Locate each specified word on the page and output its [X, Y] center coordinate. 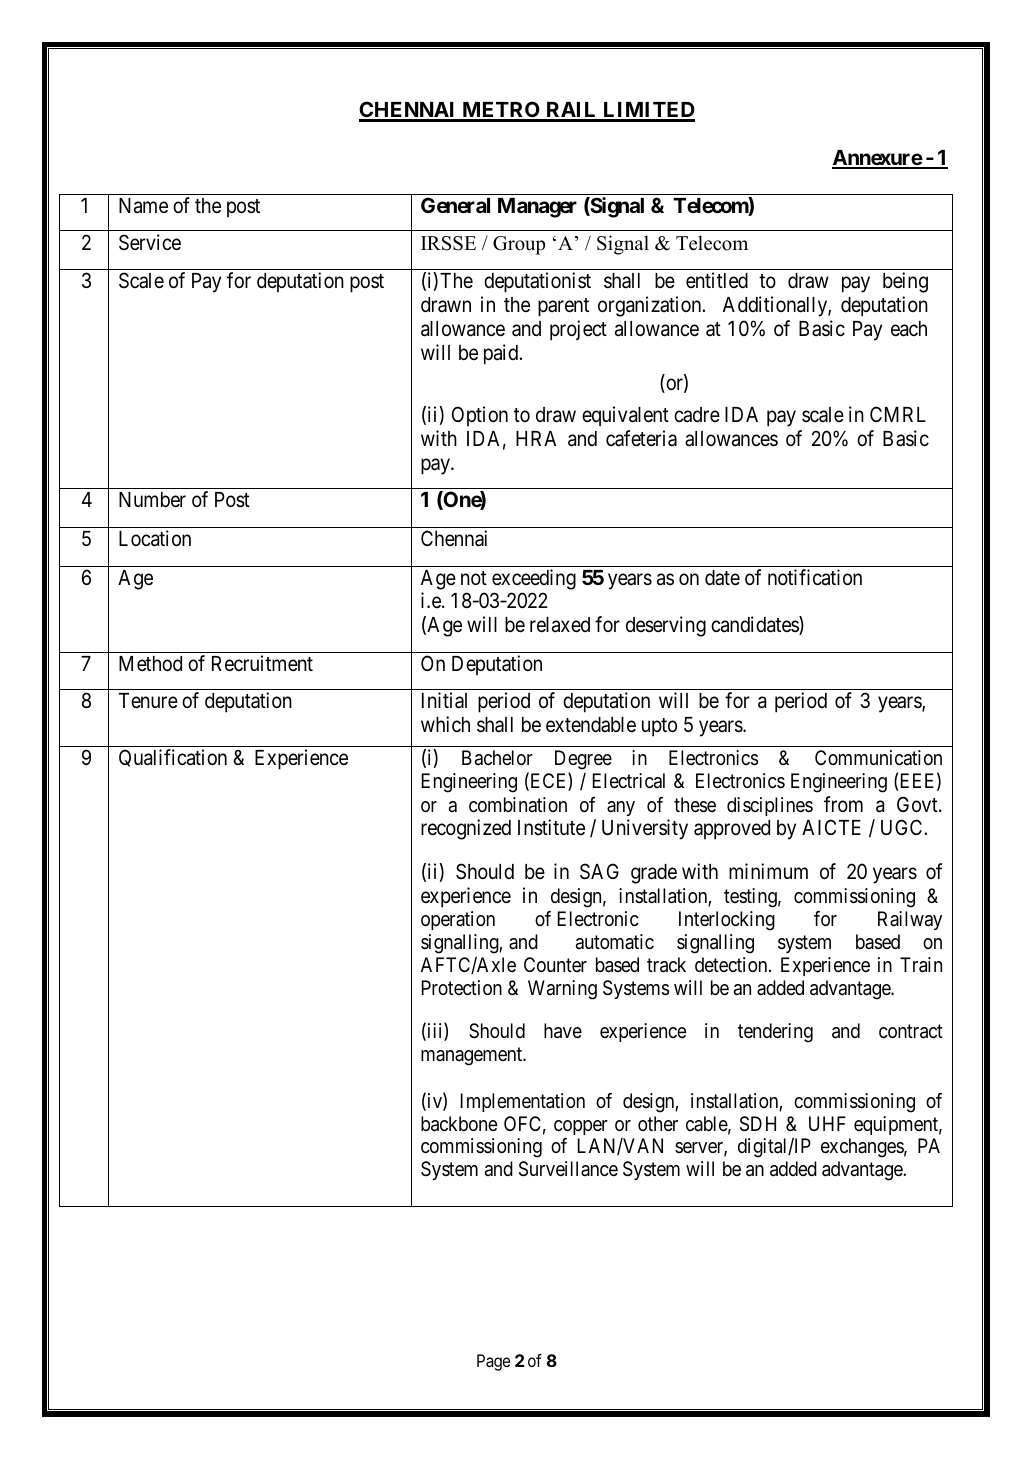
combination [518, 804]
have [563, 1031]
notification [815, 577]
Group [519, 245]
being [905, 282]
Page [493, 1362]
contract [911, 1031]
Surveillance [568, 1169]
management [473, 1056]
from [843, 804]
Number [152, 500]
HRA [536, 438]
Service [150, 242]
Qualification [173, 758]
